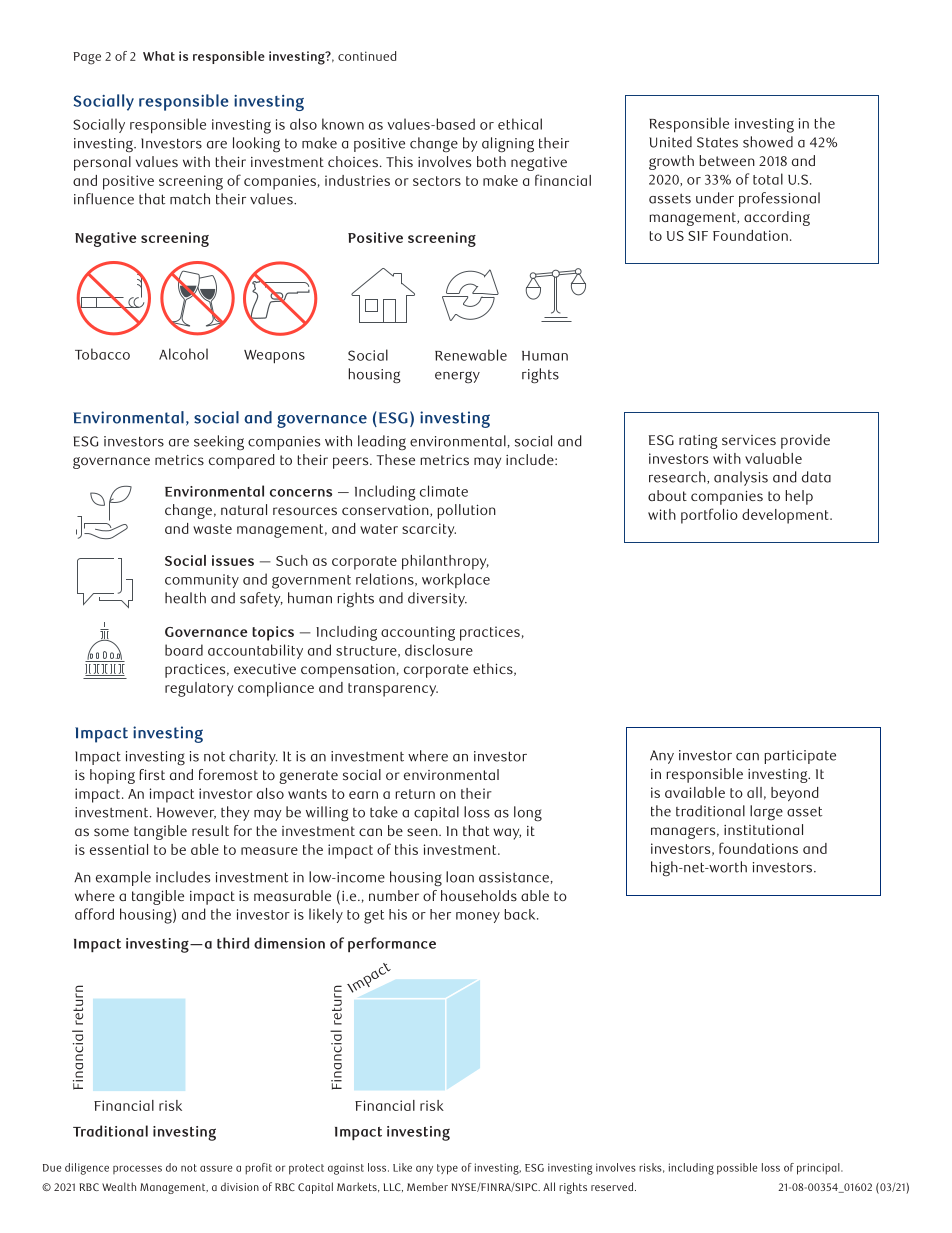  I want to click on type, so click(447, 1169).
